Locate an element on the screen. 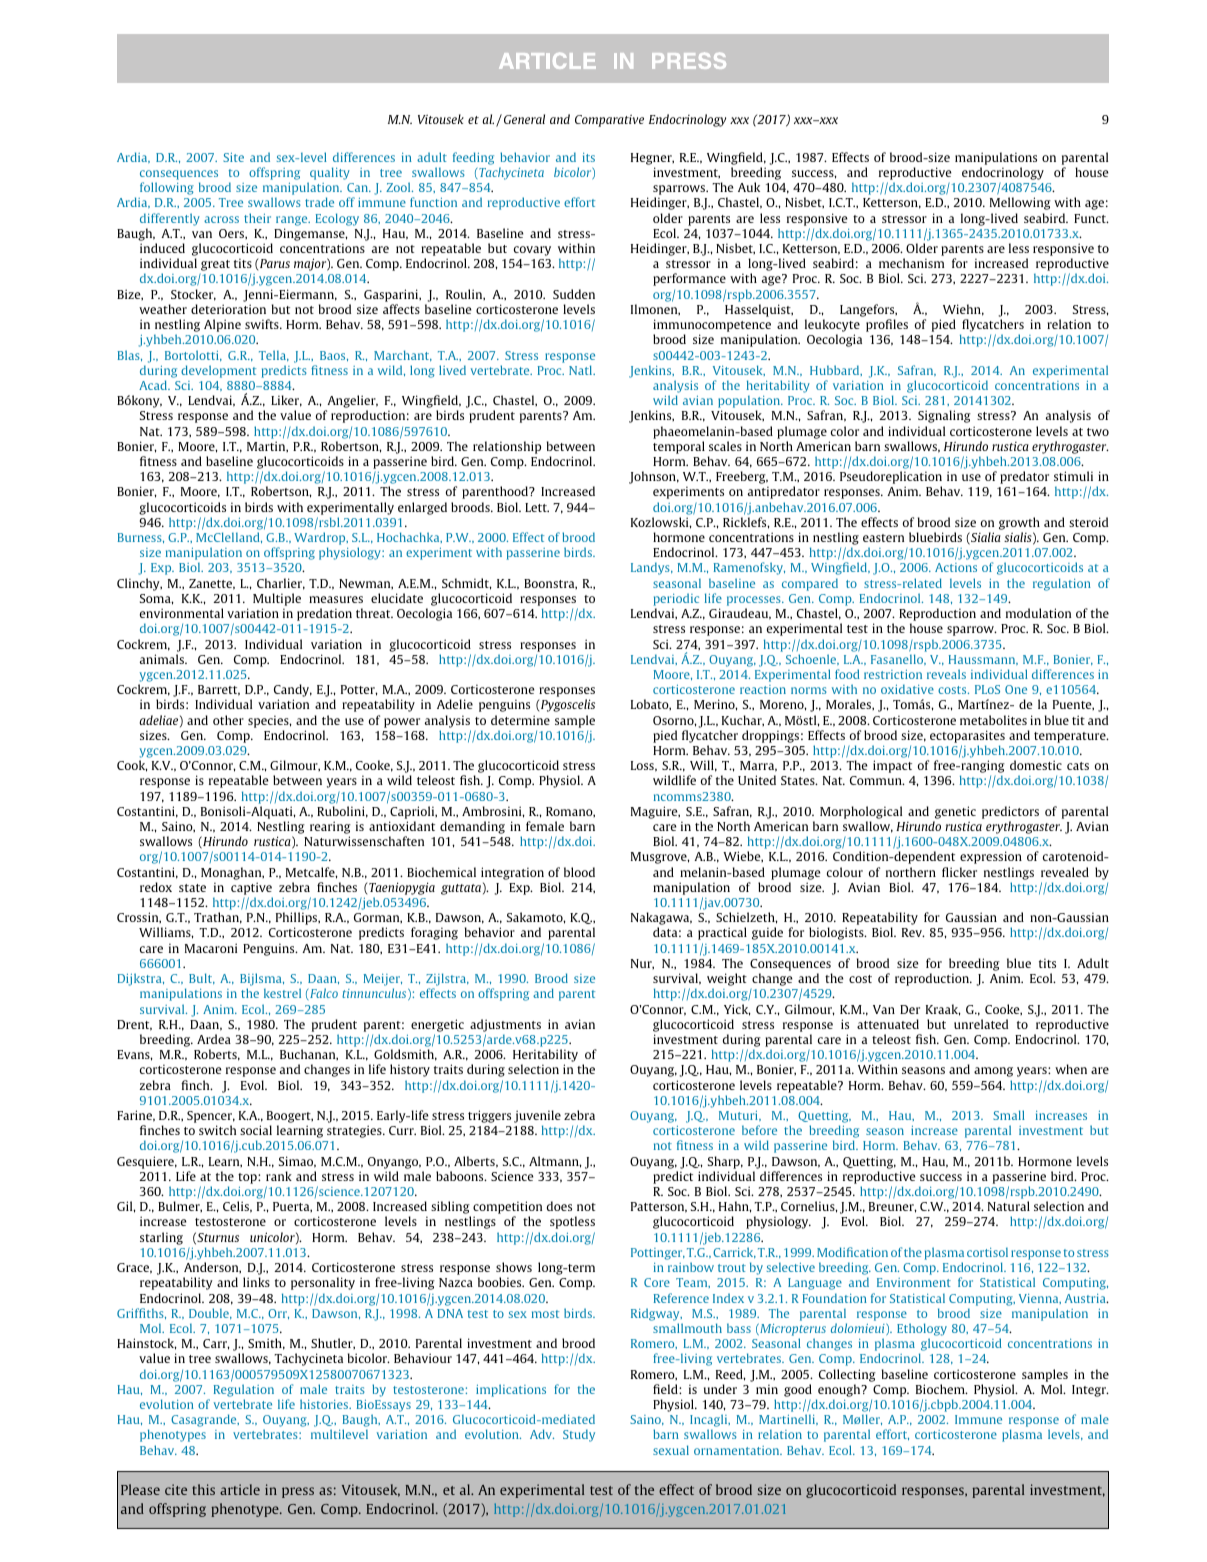 Image resolution: width=1207 pixels, height=1562 pixels. mechanism is located at coordinates (911, 263).
